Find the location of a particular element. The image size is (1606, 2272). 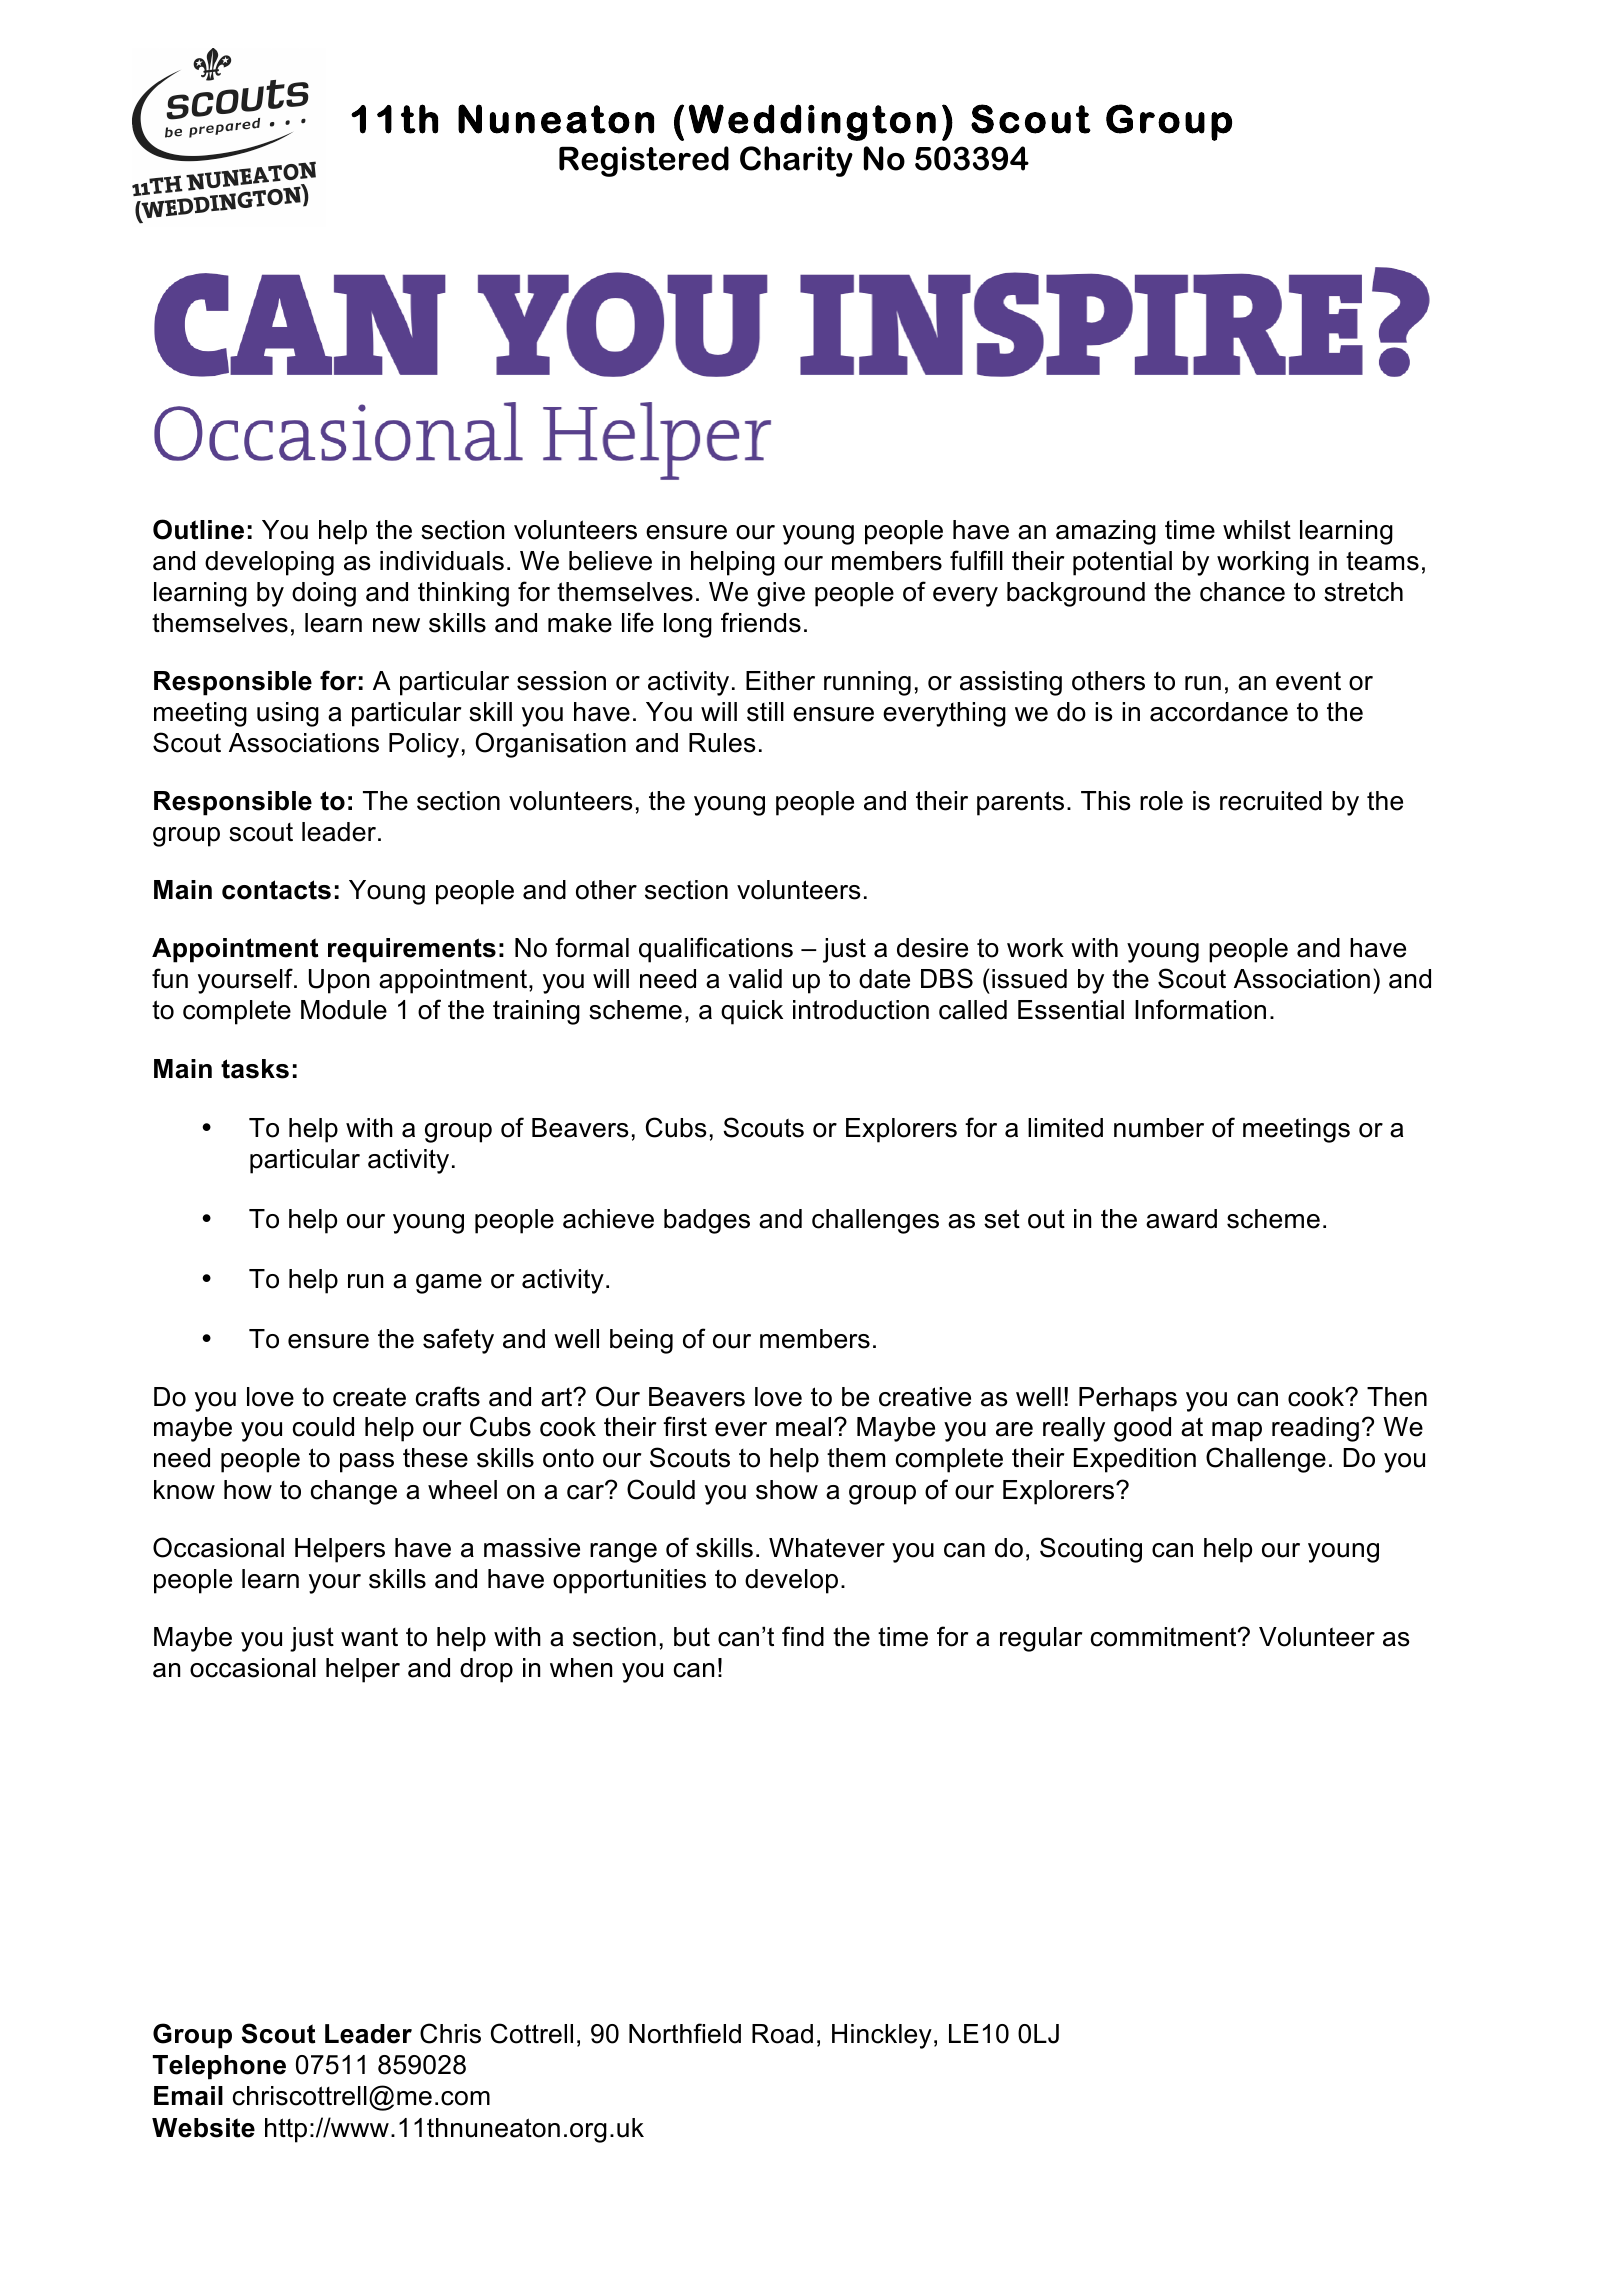

Hinckley is located at coordinates (882, 2036).
